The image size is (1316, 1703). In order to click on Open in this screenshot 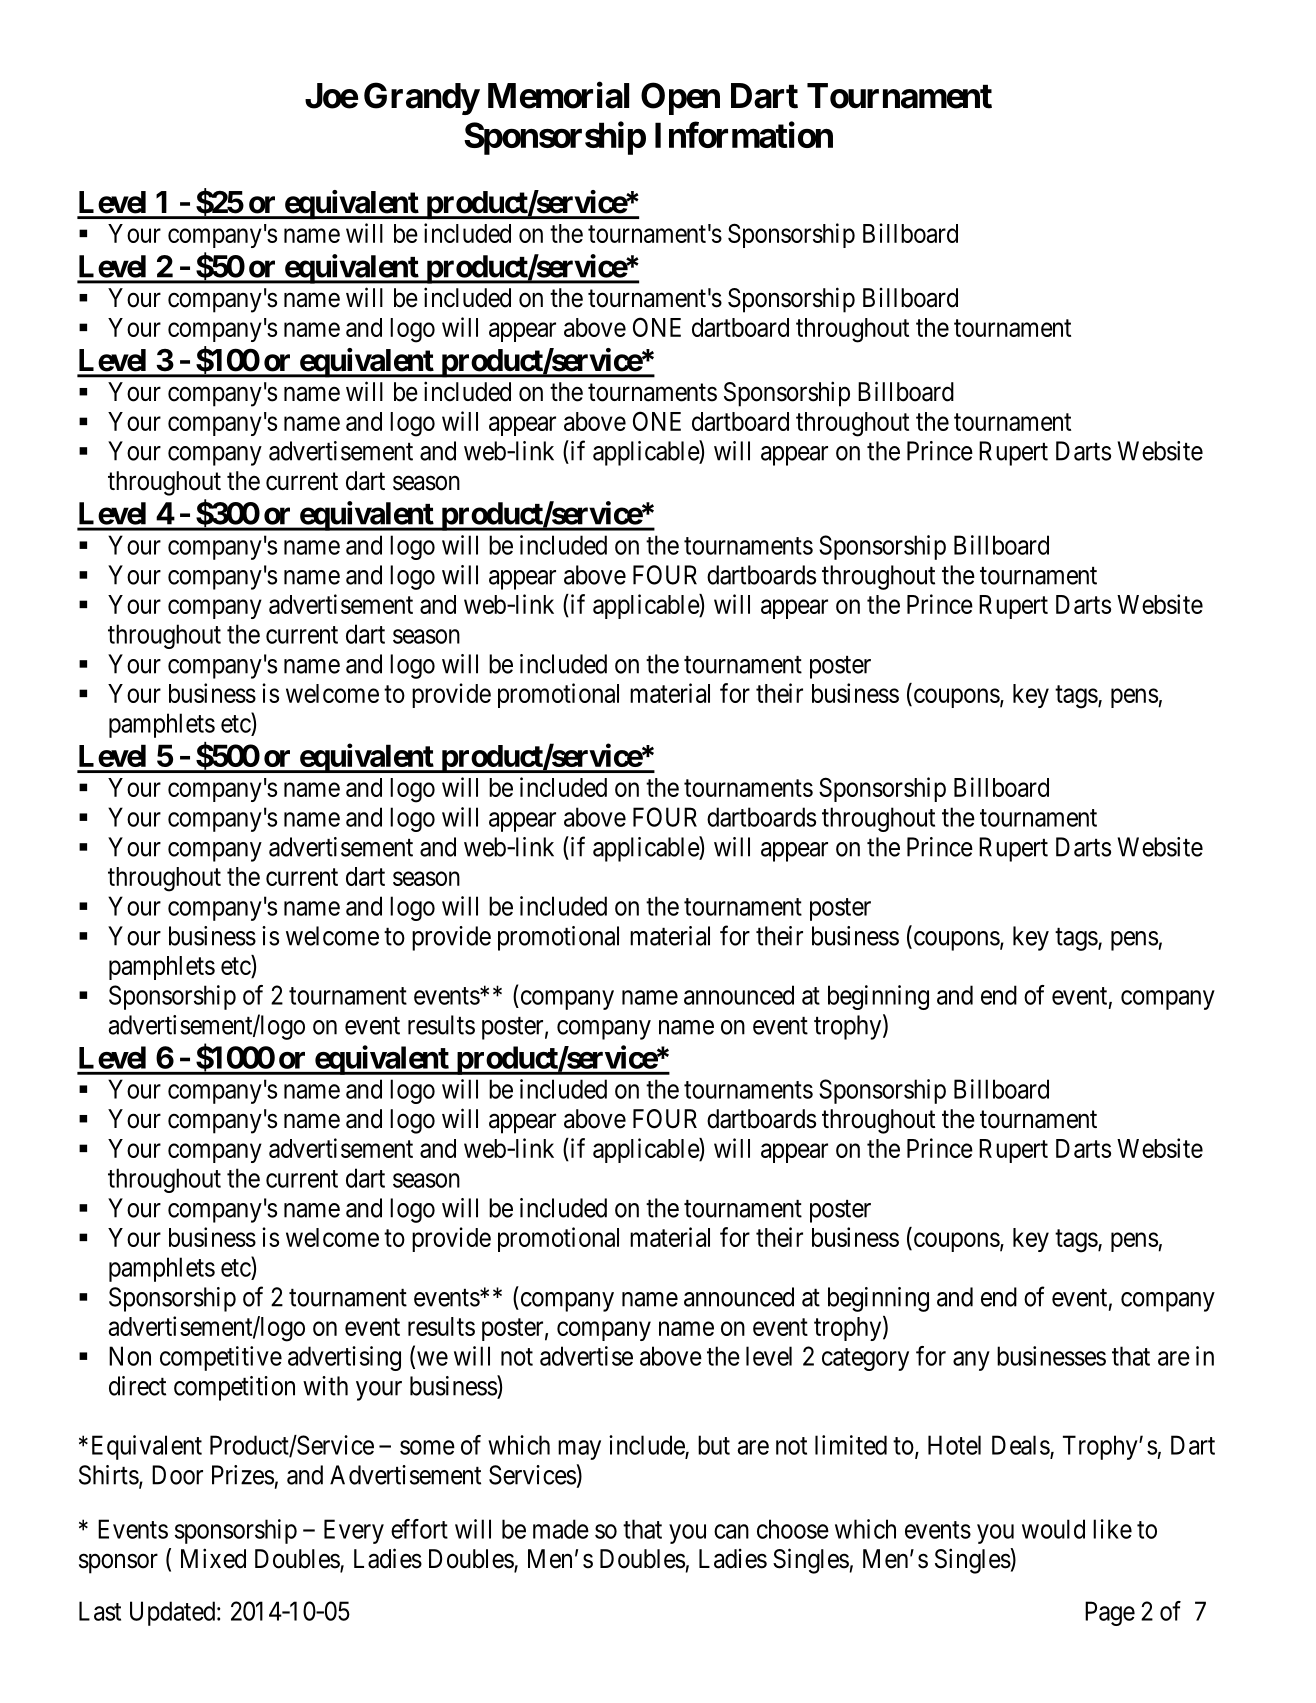, I will do `click(680, 98)`.
